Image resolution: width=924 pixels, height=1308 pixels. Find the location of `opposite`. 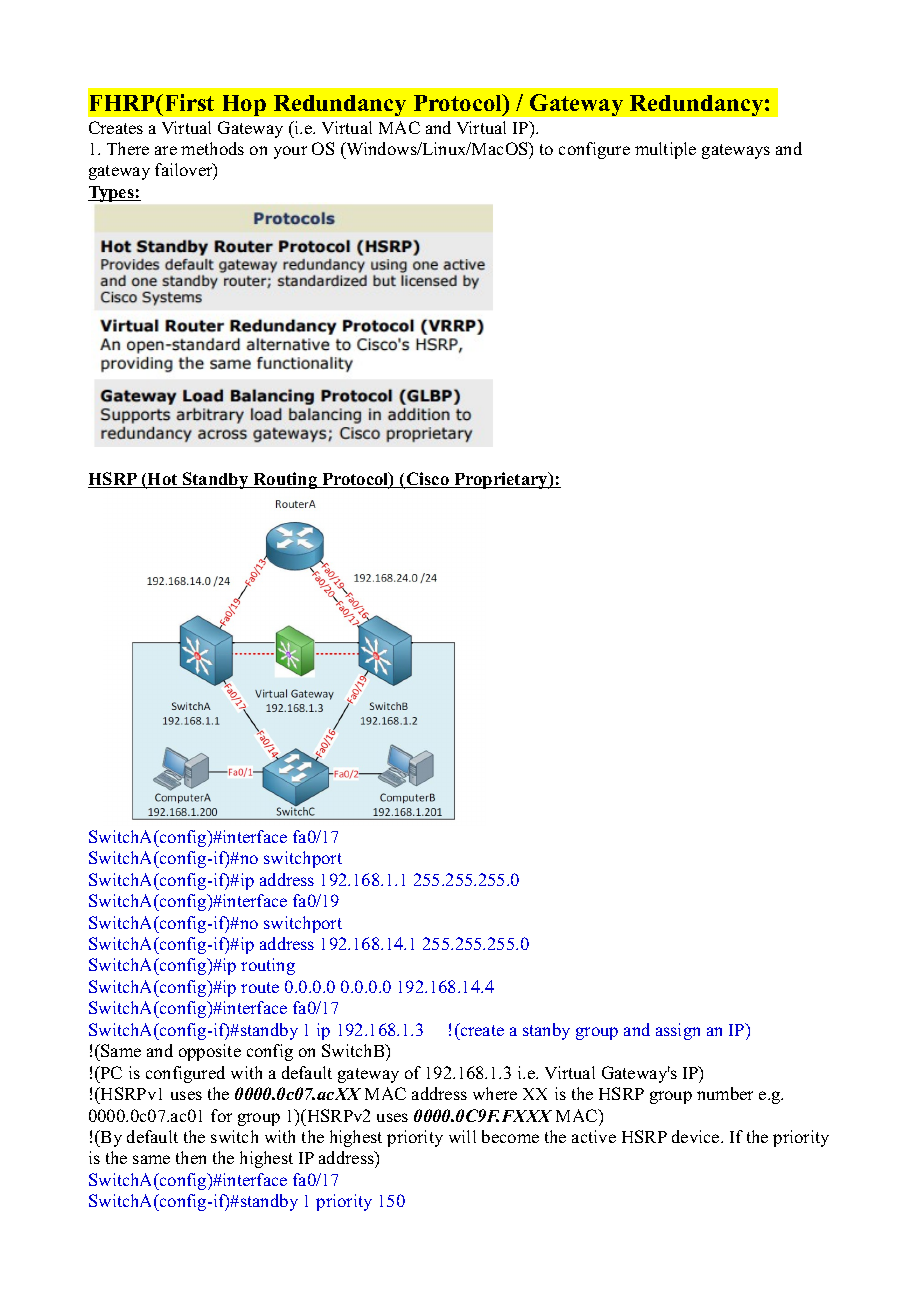

opposite is located at coordinates (210, 1052).
